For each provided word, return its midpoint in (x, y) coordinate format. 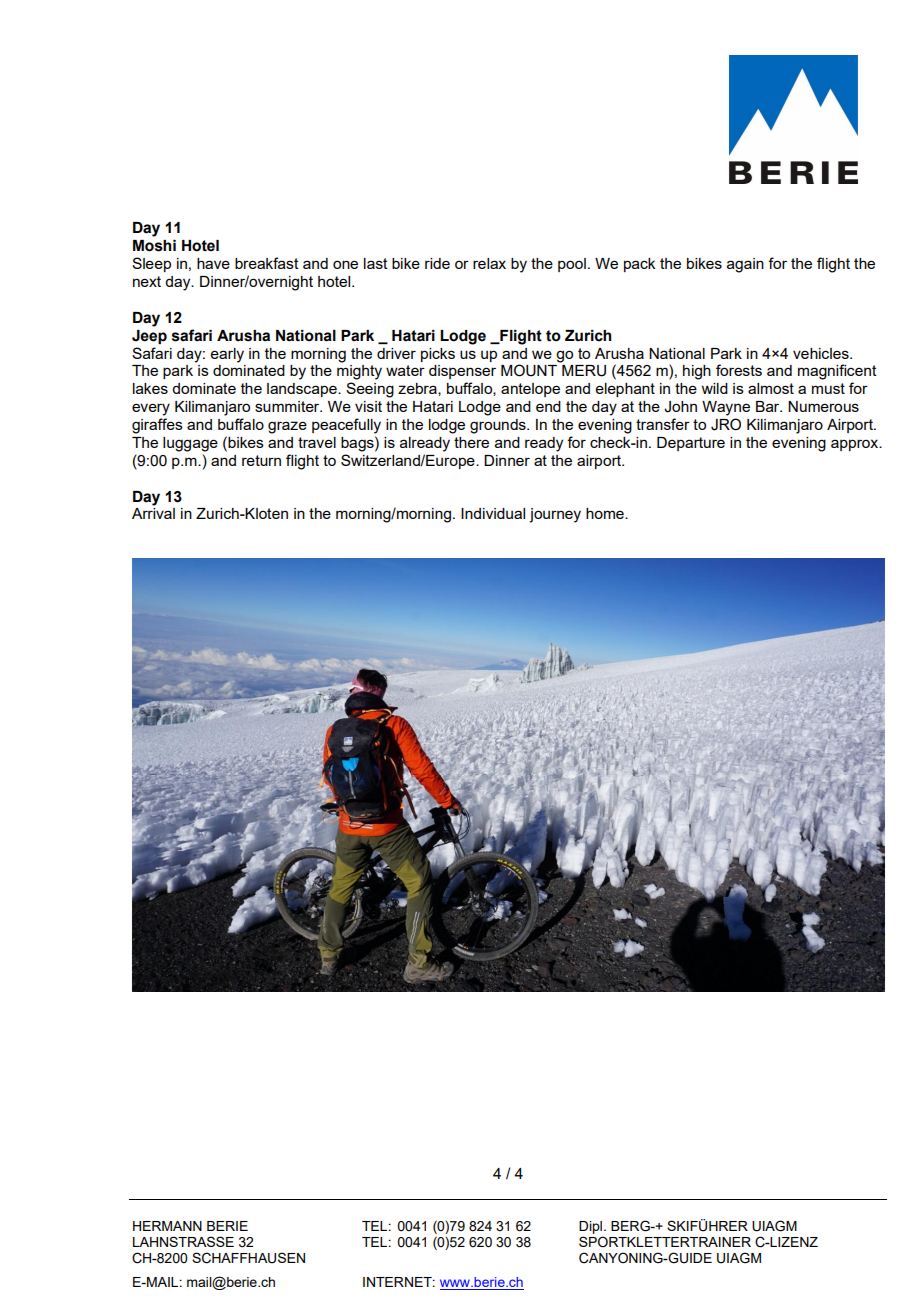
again (745, 265)
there (471, 442)
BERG (631, 1226)
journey (555, 515)
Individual (493, 513)
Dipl (592, 1227)
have (213, 263)
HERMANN (167, 1226)
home (606, 513)
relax (489, 263)
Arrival (153, 513)
